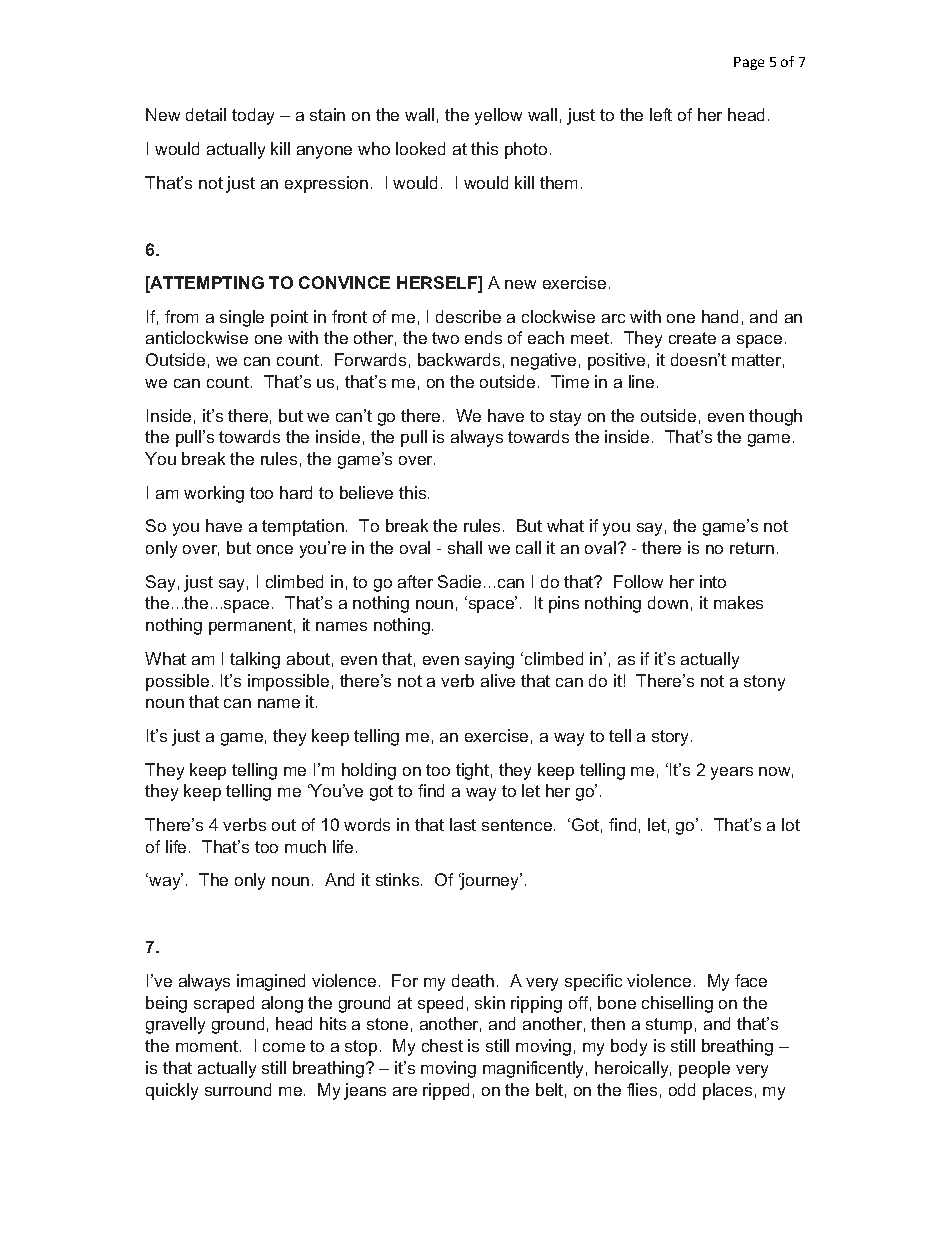  I want to click on last, so click(463, 824).
